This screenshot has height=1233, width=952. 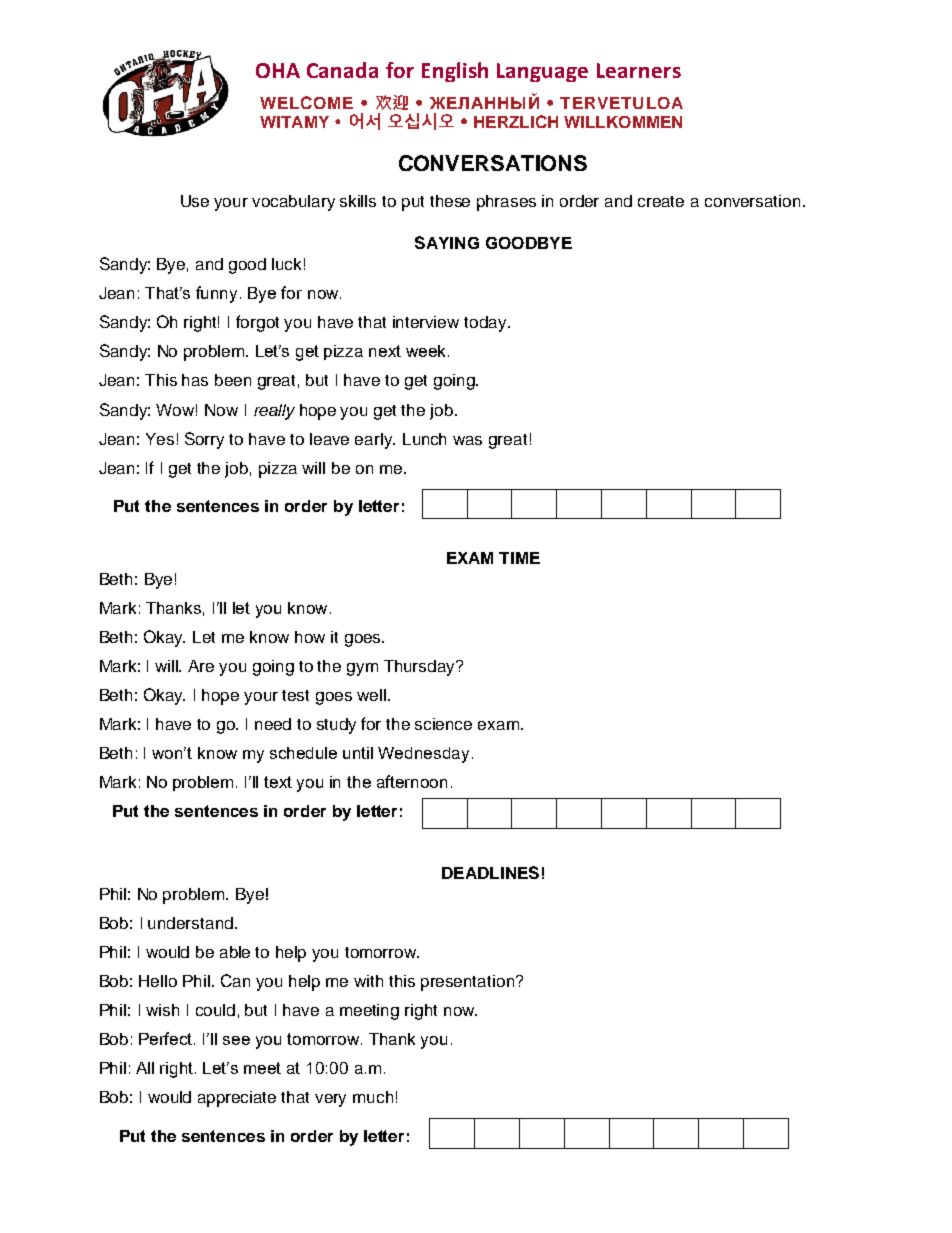 What do you see at coordinates (490, 872) in the screenshot?
I see `DEADLINES` at bounding box center [490, 872].
